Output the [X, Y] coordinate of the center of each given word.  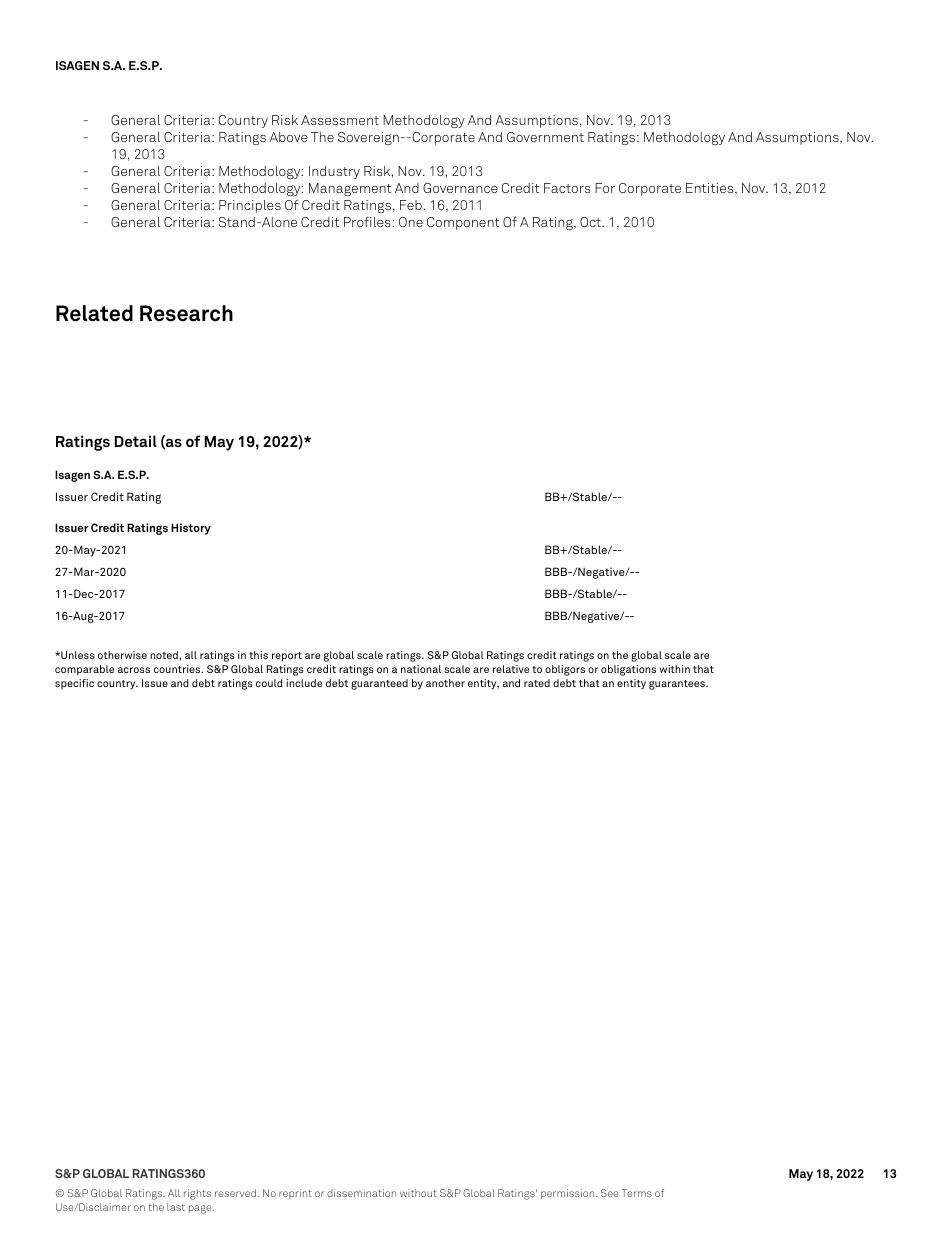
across [134, 670]
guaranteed [379, 684]
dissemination [361, 1193]
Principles [250, 206]
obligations [628, 670]
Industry [334, 172]
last [176, 1207]
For [605, 188]
